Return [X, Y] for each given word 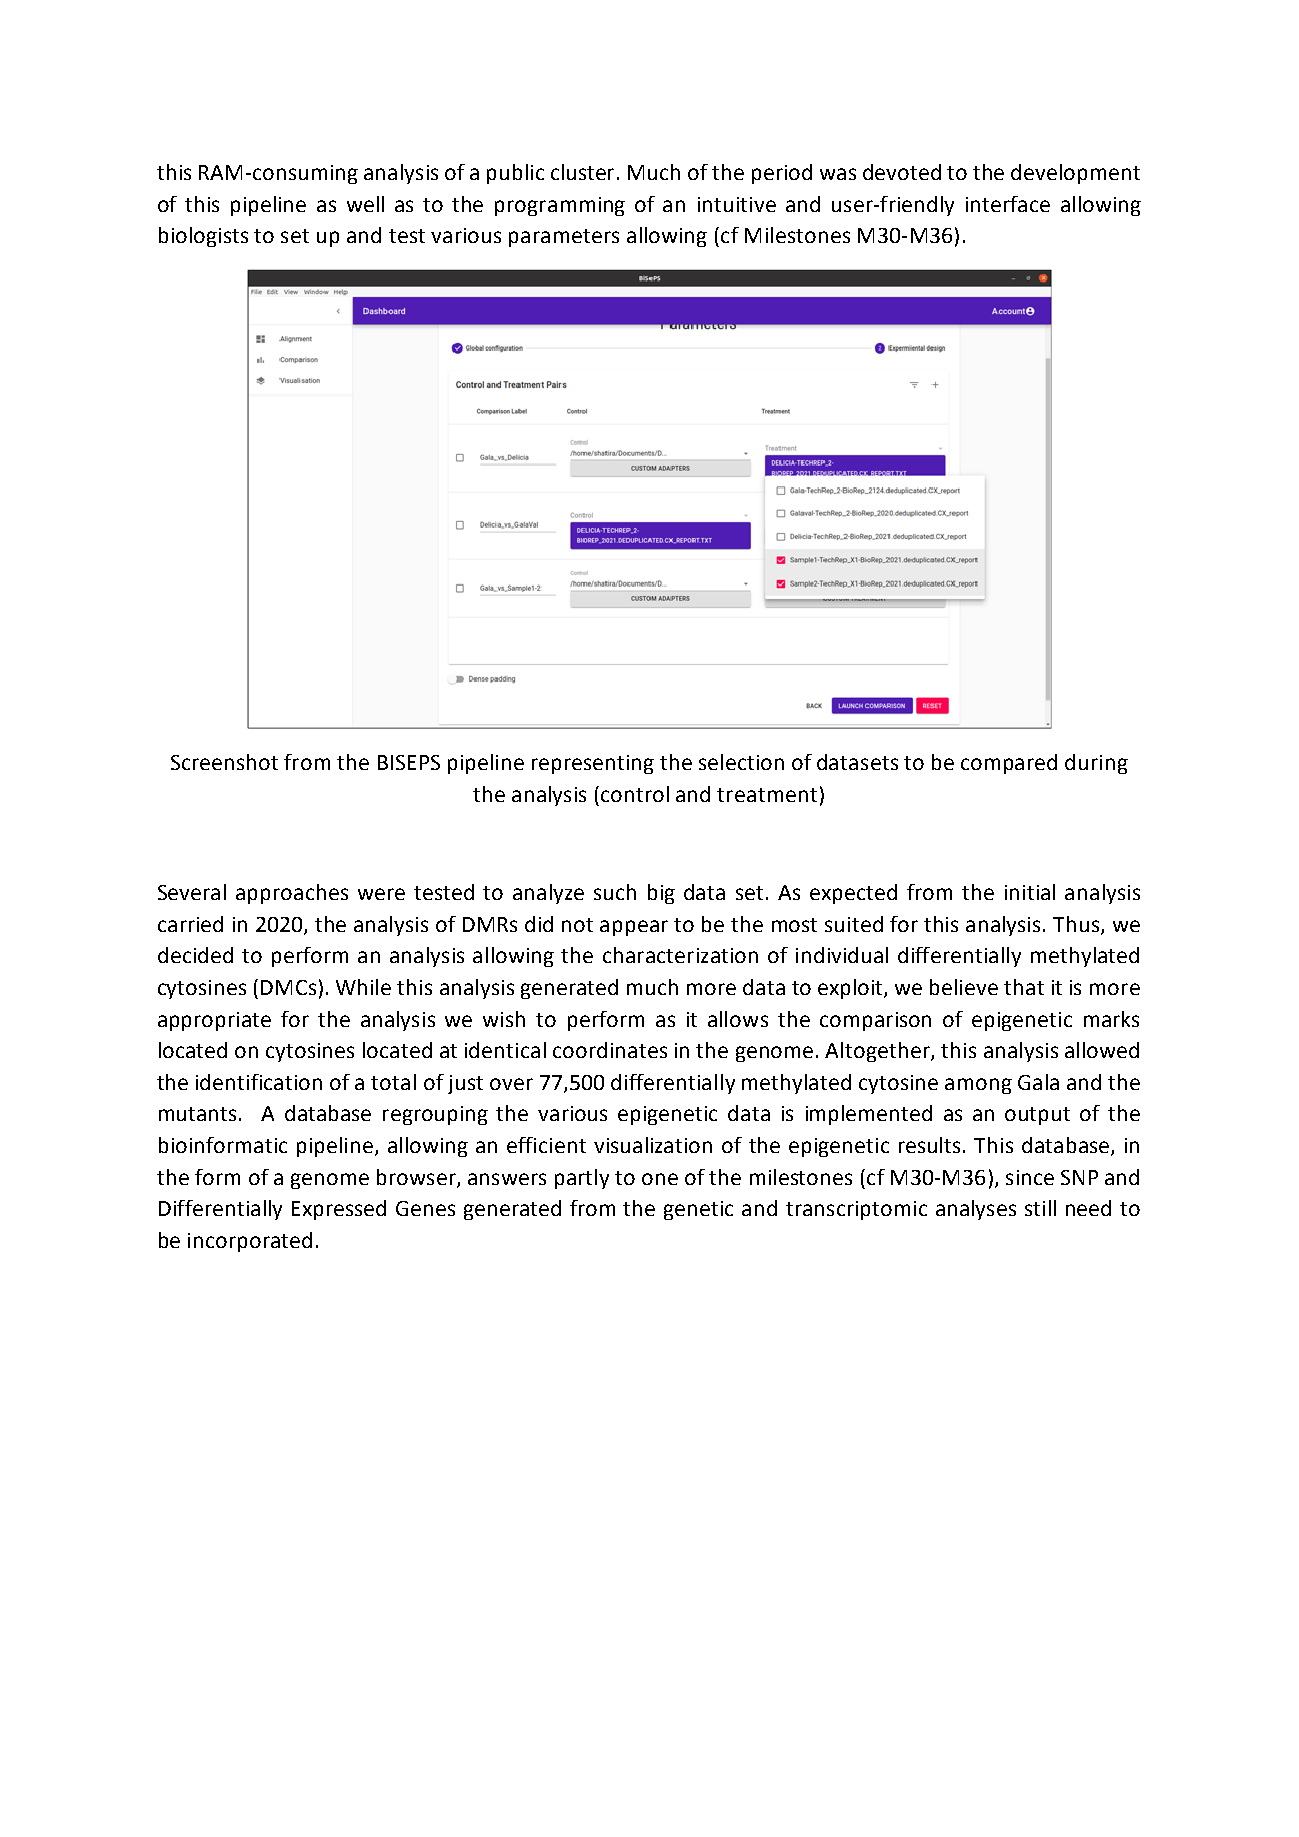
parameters [564, 238]
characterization [680, 955]
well [365, 204]
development [1075, 174]
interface [1008, 204]
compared [1009, 764]
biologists [203, 237]
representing [593, 764]
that [1024, 987]
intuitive [737, 204]
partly [582, 1179]
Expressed [339, 1210]
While [363, 987]
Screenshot [224, 762]
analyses [976, 1210]
